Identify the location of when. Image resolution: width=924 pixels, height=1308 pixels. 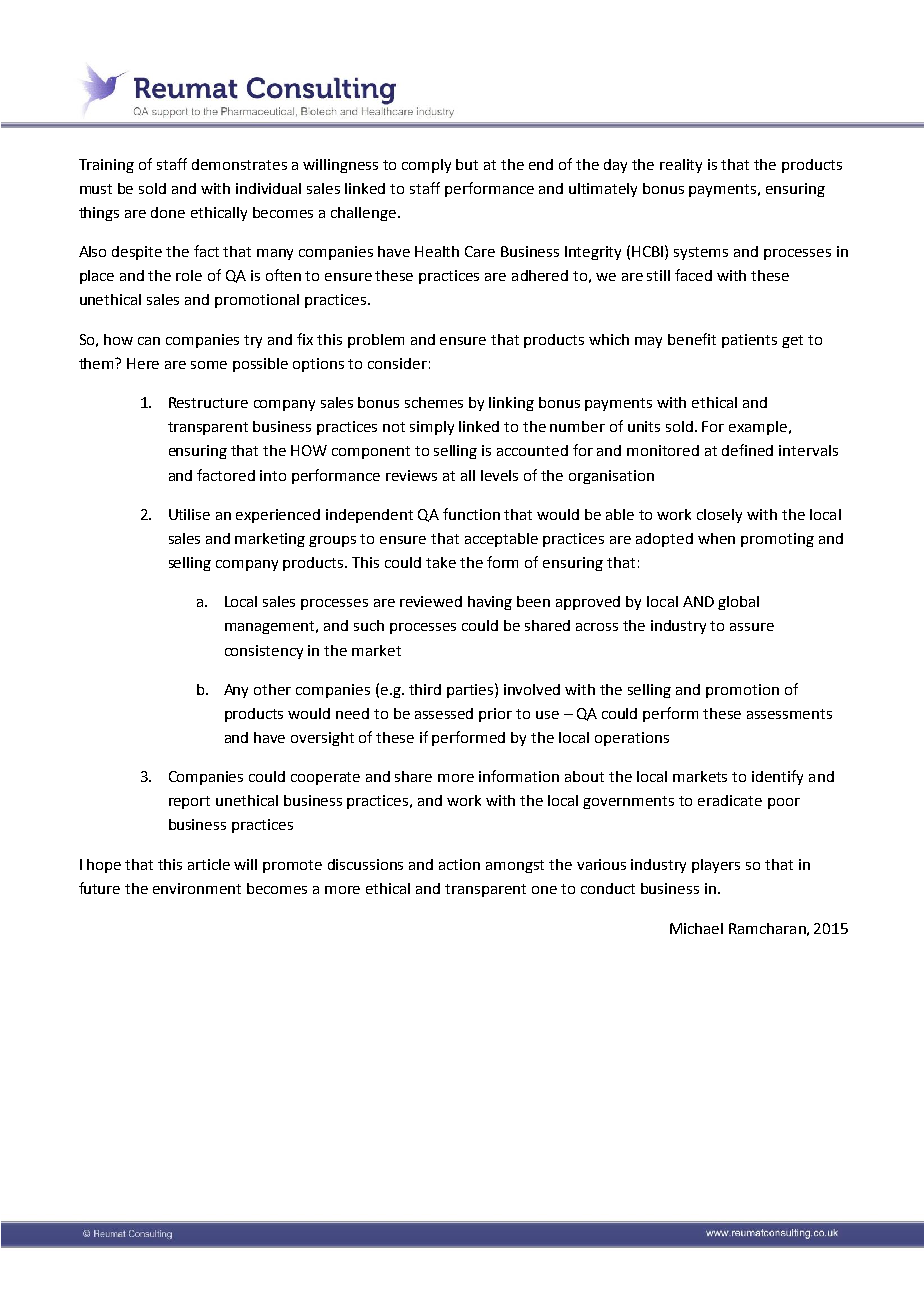
(716, 538).
